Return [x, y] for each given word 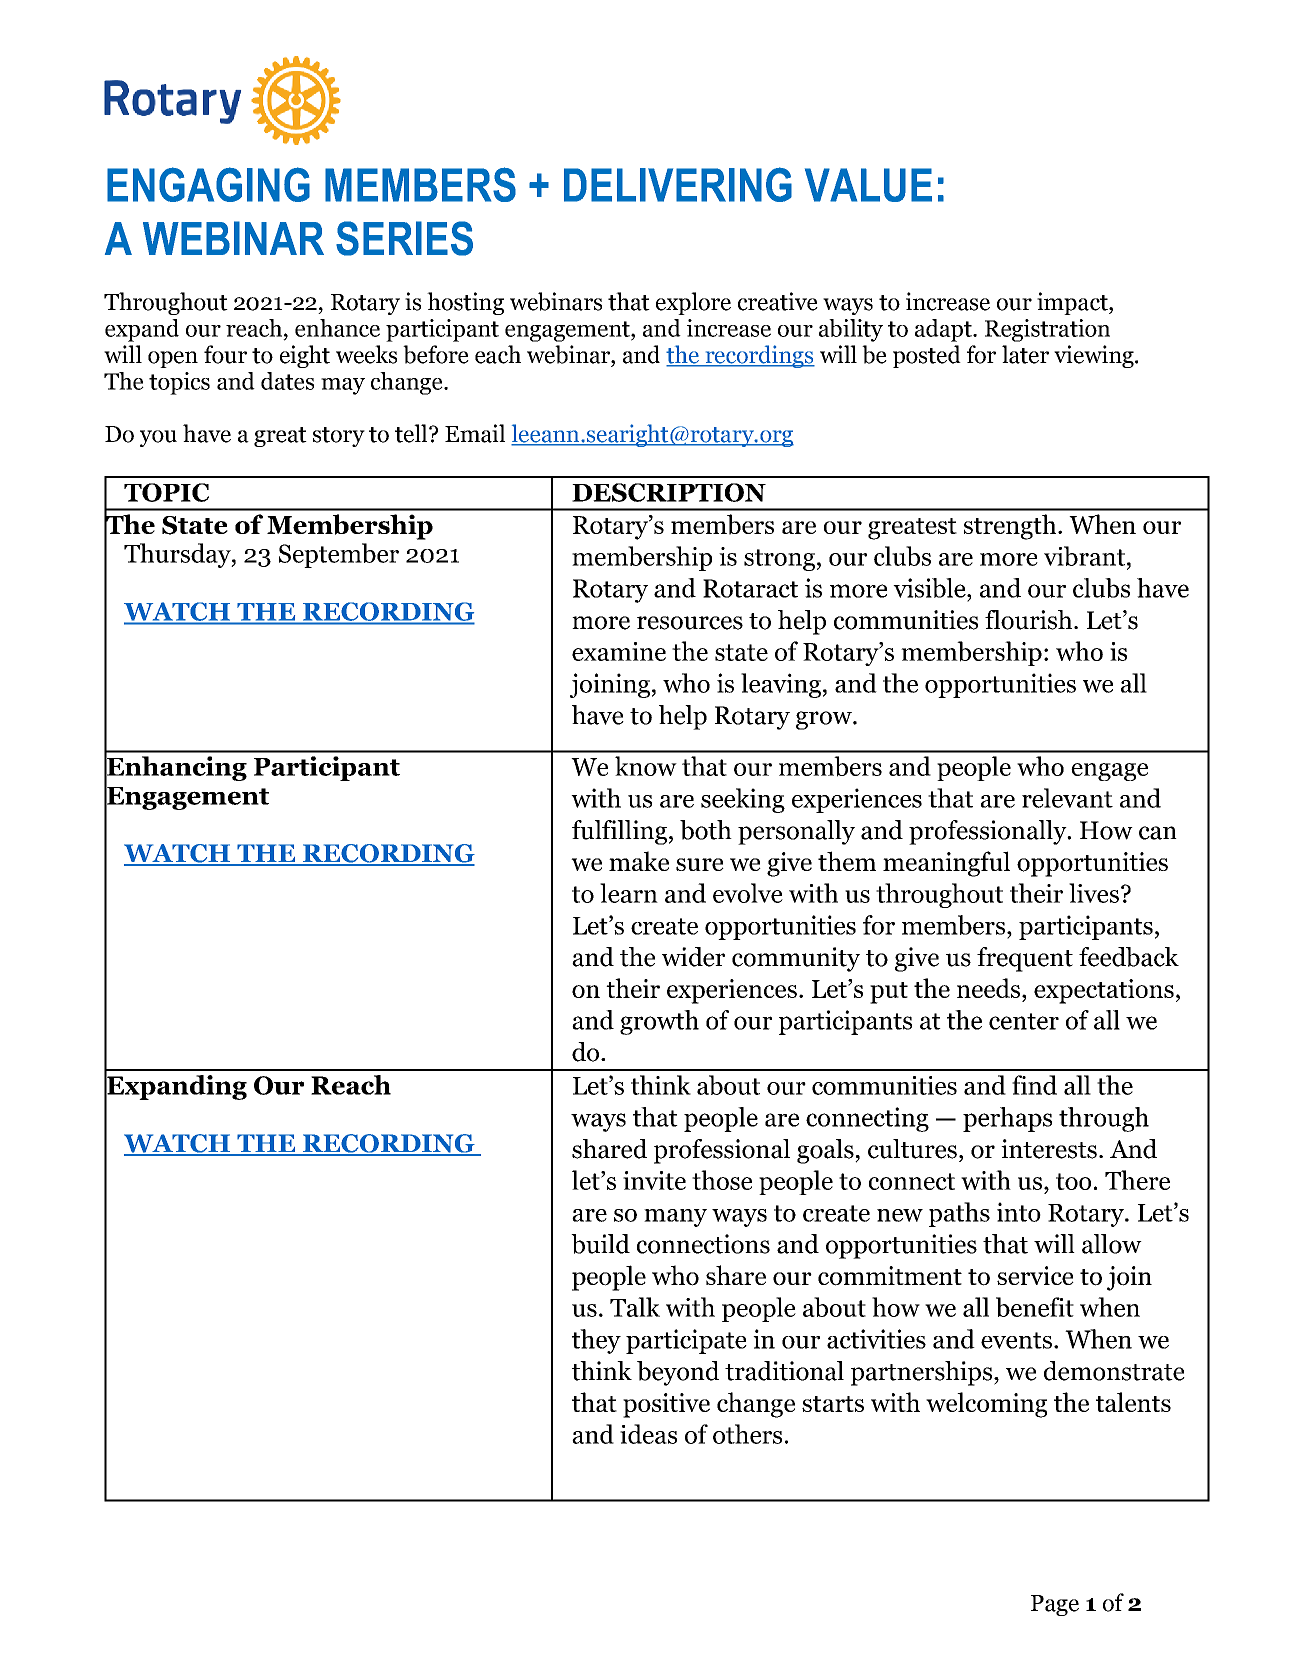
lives [1094, 893]
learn [629, 893]
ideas [648, 1434]
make [639, 861]
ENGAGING [208, 184]
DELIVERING [678, 184]
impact [1073, 303]
